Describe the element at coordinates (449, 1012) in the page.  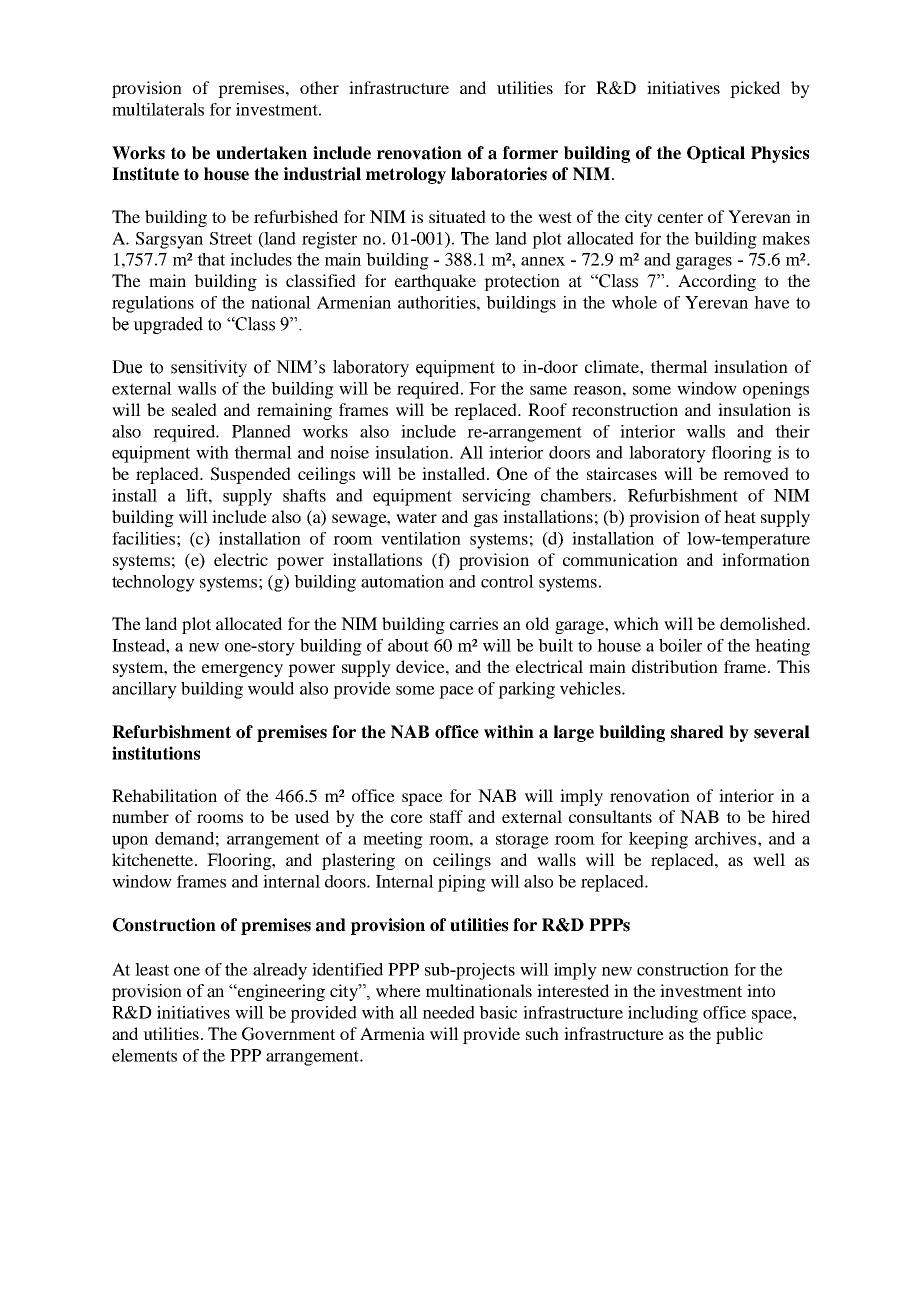
I see `needed` at that location.
